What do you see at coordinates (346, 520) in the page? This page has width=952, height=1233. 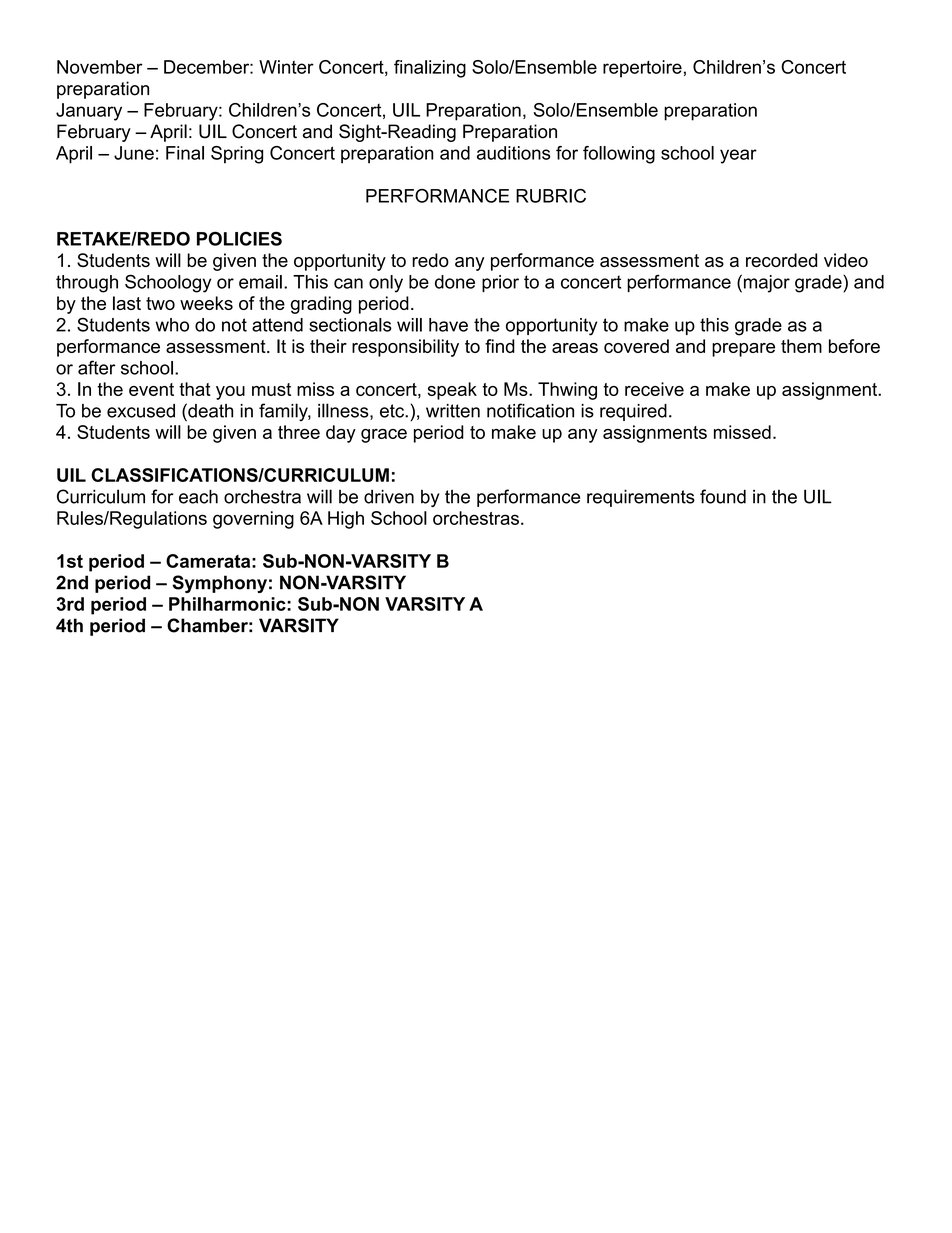 I see `High` at bounding box center [346, 520].
